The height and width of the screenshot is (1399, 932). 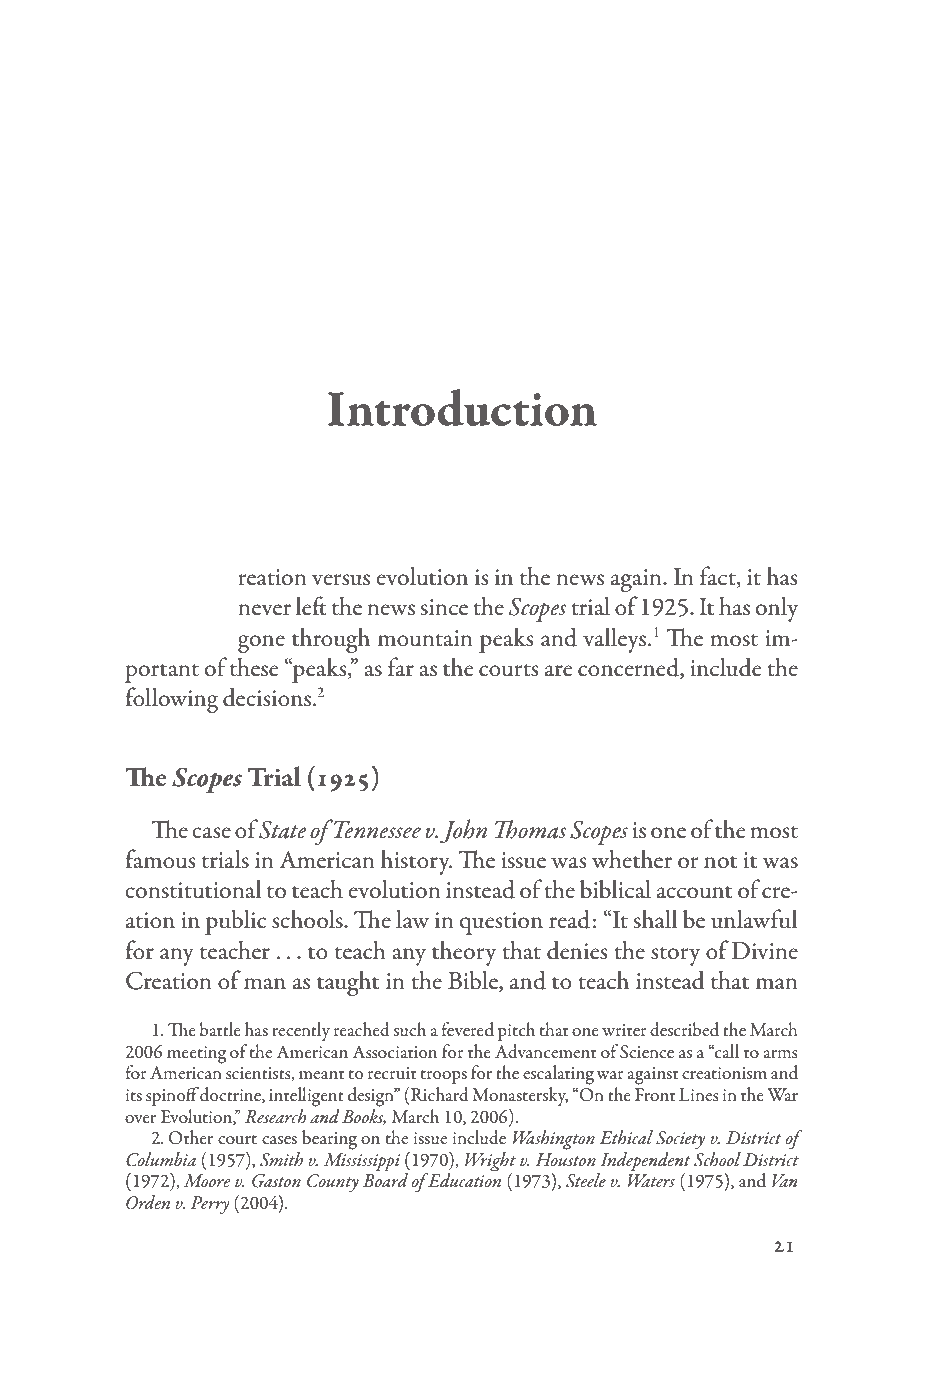 I want to click on Moore, so click(x=206, y=1181).
